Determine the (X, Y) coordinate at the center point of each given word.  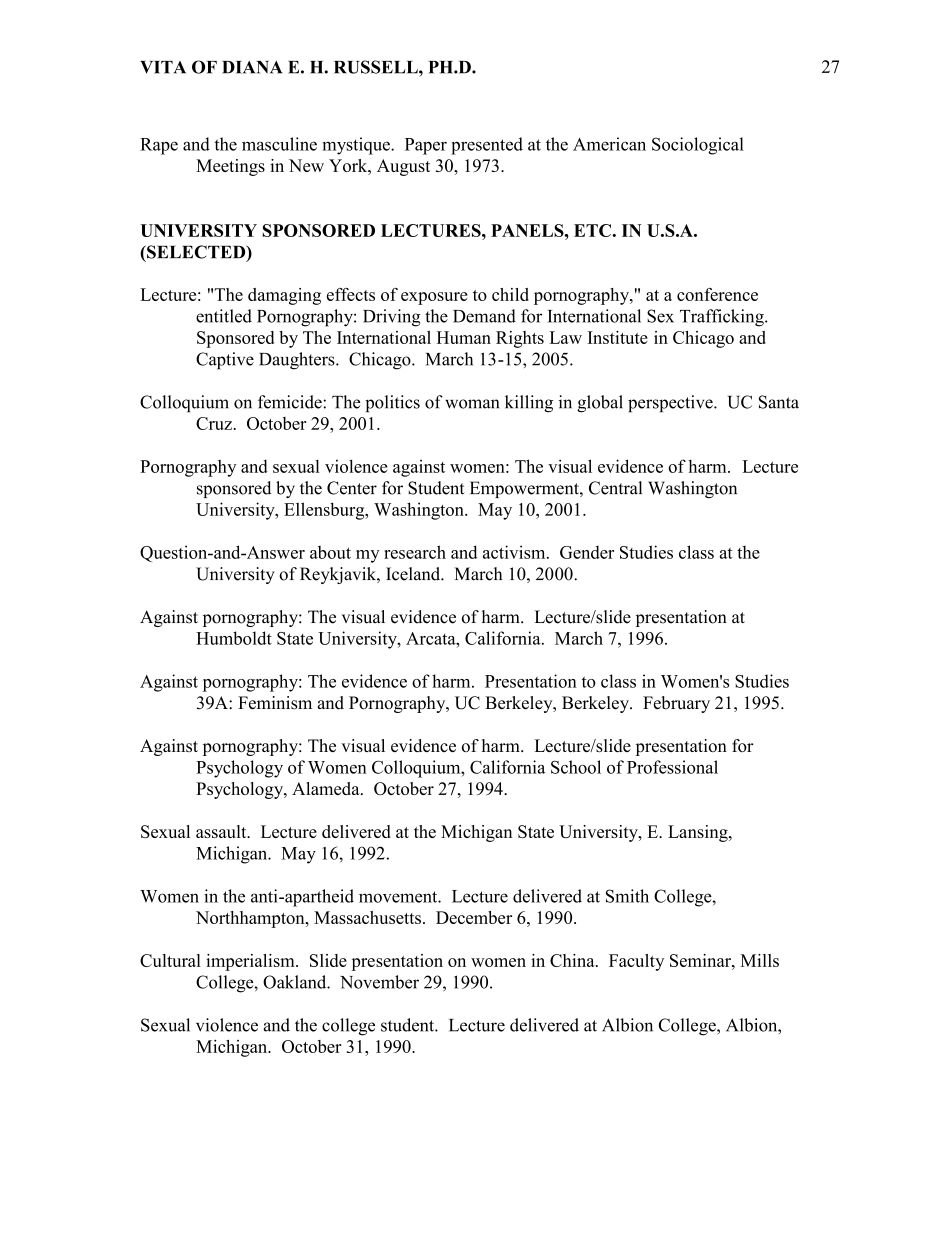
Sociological (698, 146)
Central (615, 488)
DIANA (252, 67)
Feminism (275, 703)
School (576, 767)
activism (515, 552)
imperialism (251, 962)
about (330, 552)
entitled (224, 316)
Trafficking (723, 318)
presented (487, 146)
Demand (484, 316)
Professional (672, 767)
